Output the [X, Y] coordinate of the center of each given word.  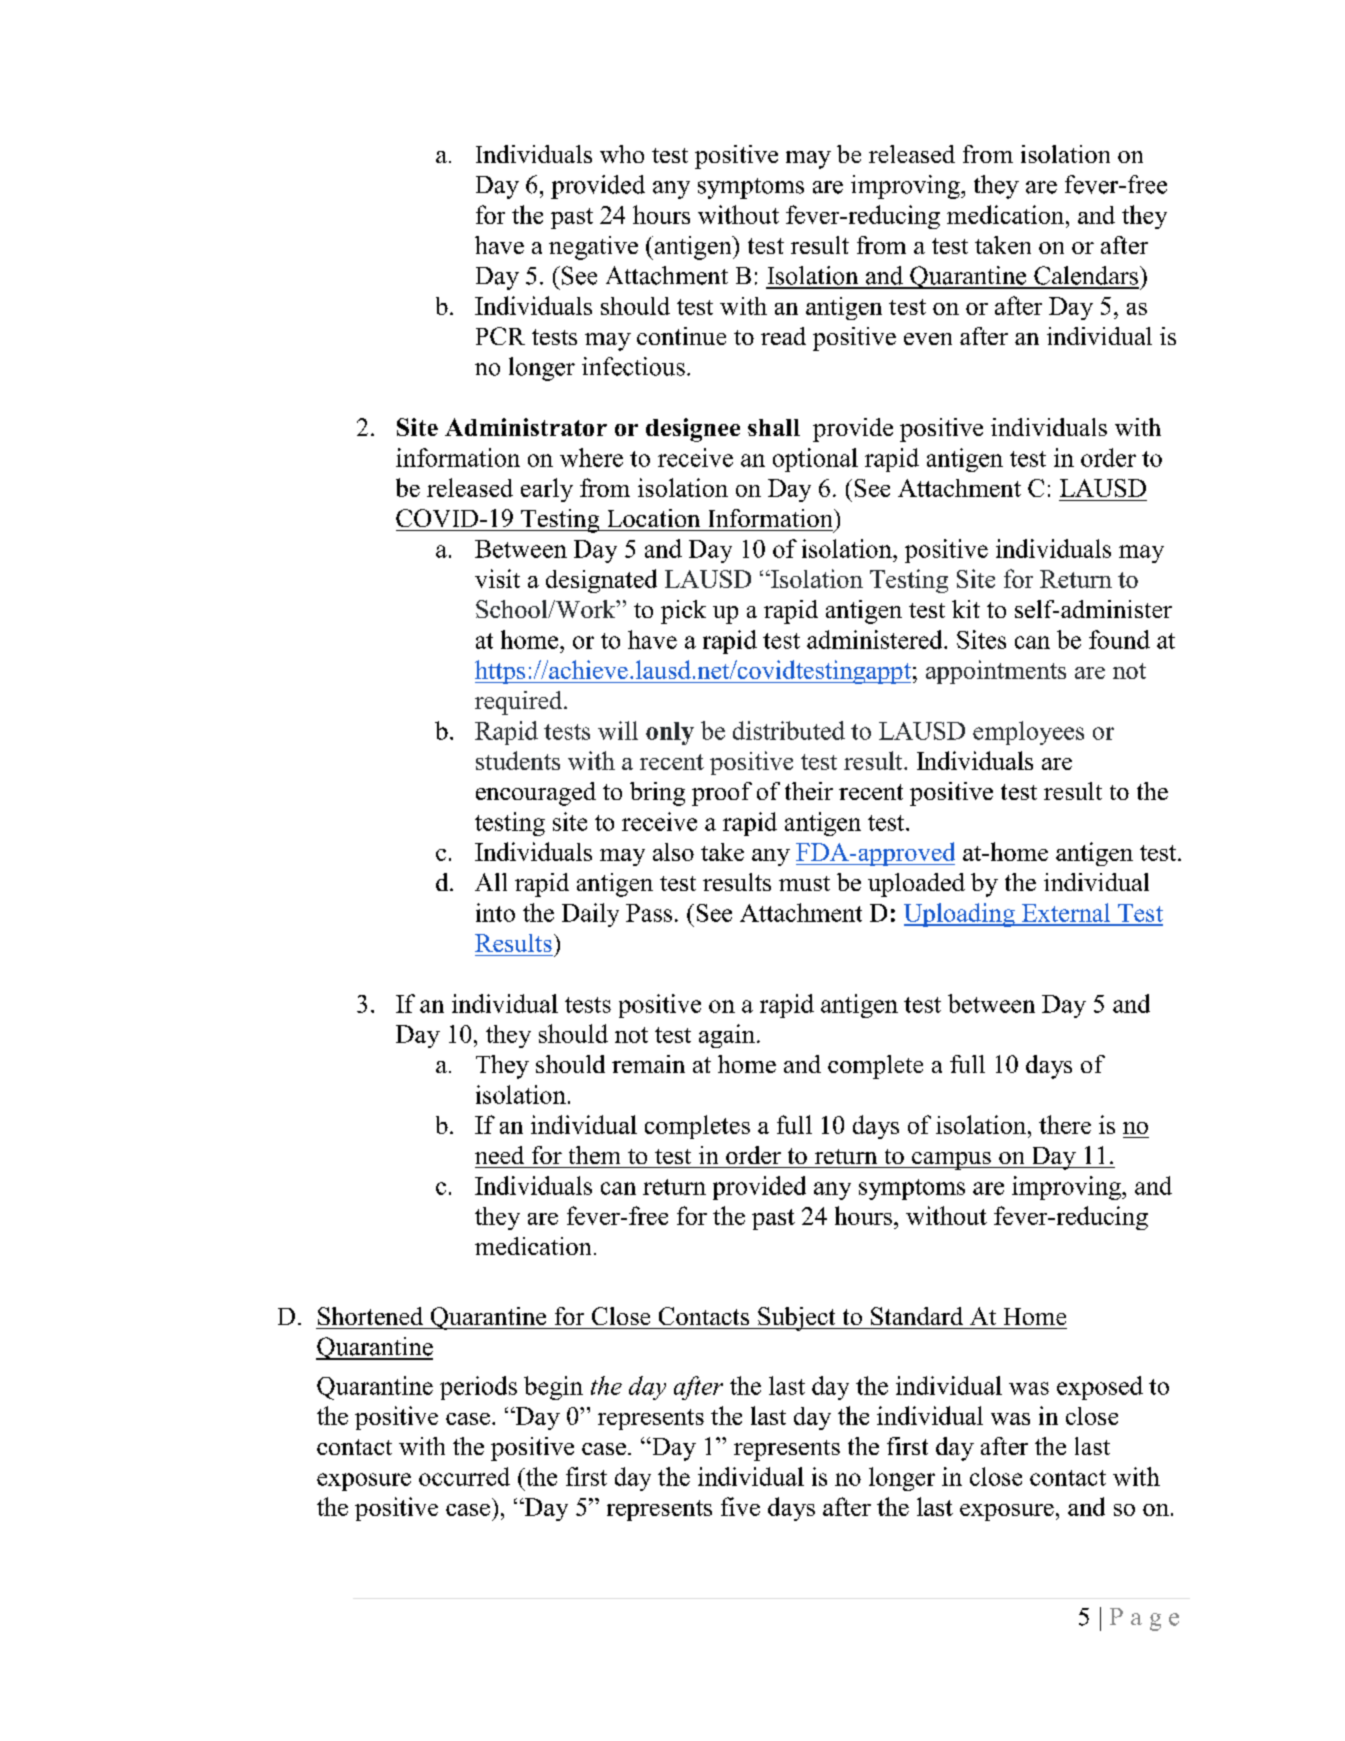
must [804, 883]
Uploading [960, 915]
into [495, 912]
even [928, 339]
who [622, 154]
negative [593, 248]
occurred [464, 1476]
